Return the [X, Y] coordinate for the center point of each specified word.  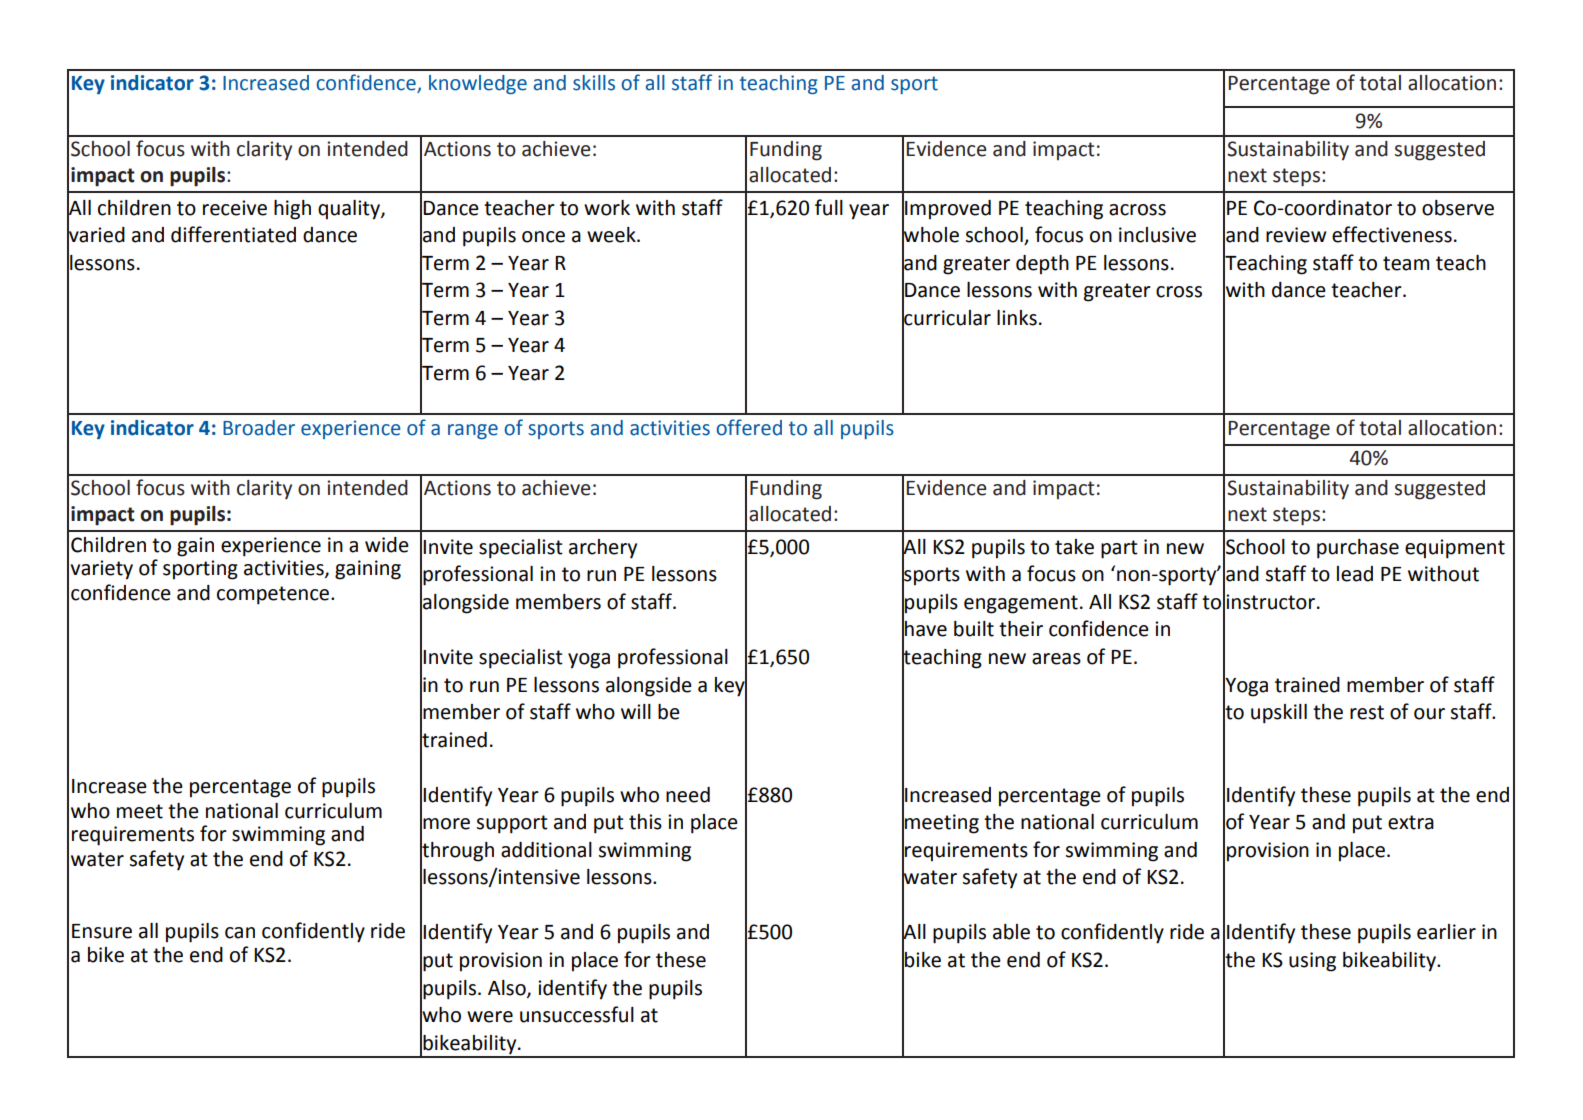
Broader [259, 428]
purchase [1358, 549]
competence [274, 595]
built [974, 629]
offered [749, 427]
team [1406, 263]
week [612, 235]
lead [1355, 574]
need [688, 795]
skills [594, 83]
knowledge [478, 84]
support [512, 824]
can [240, 933]
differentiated [233, 234]
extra [1411, 822]
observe [1458, 208]
